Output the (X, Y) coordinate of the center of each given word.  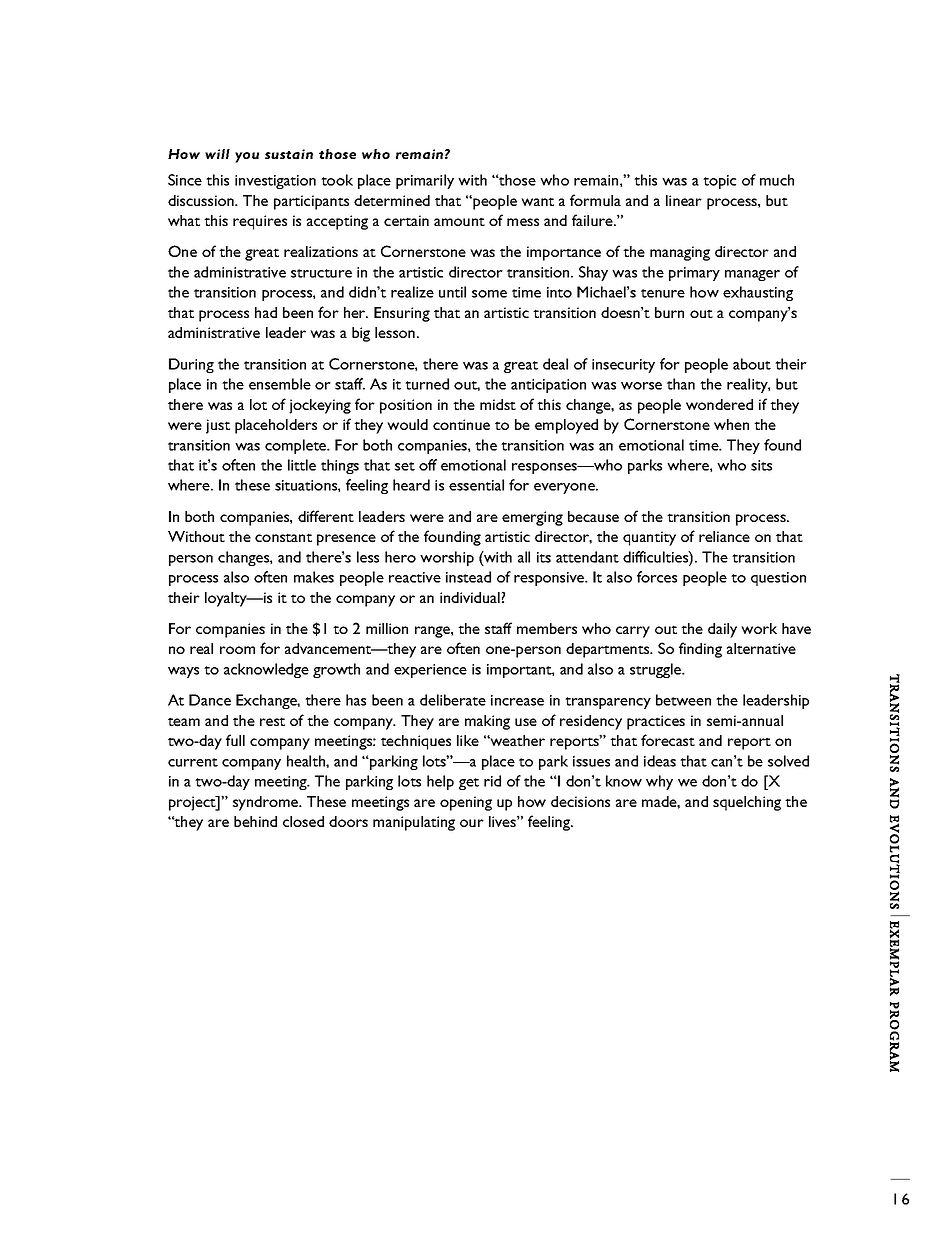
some (489, 294)
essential (476, 485)
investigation (275, 182)
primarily (425, 181)
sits (761, 465)
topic (719, 182)
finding (700, 650)
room (237, 650)
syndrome (267, 803)
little (302, 465)
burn (669, 312)
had (266, 312)
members (547, 628)
